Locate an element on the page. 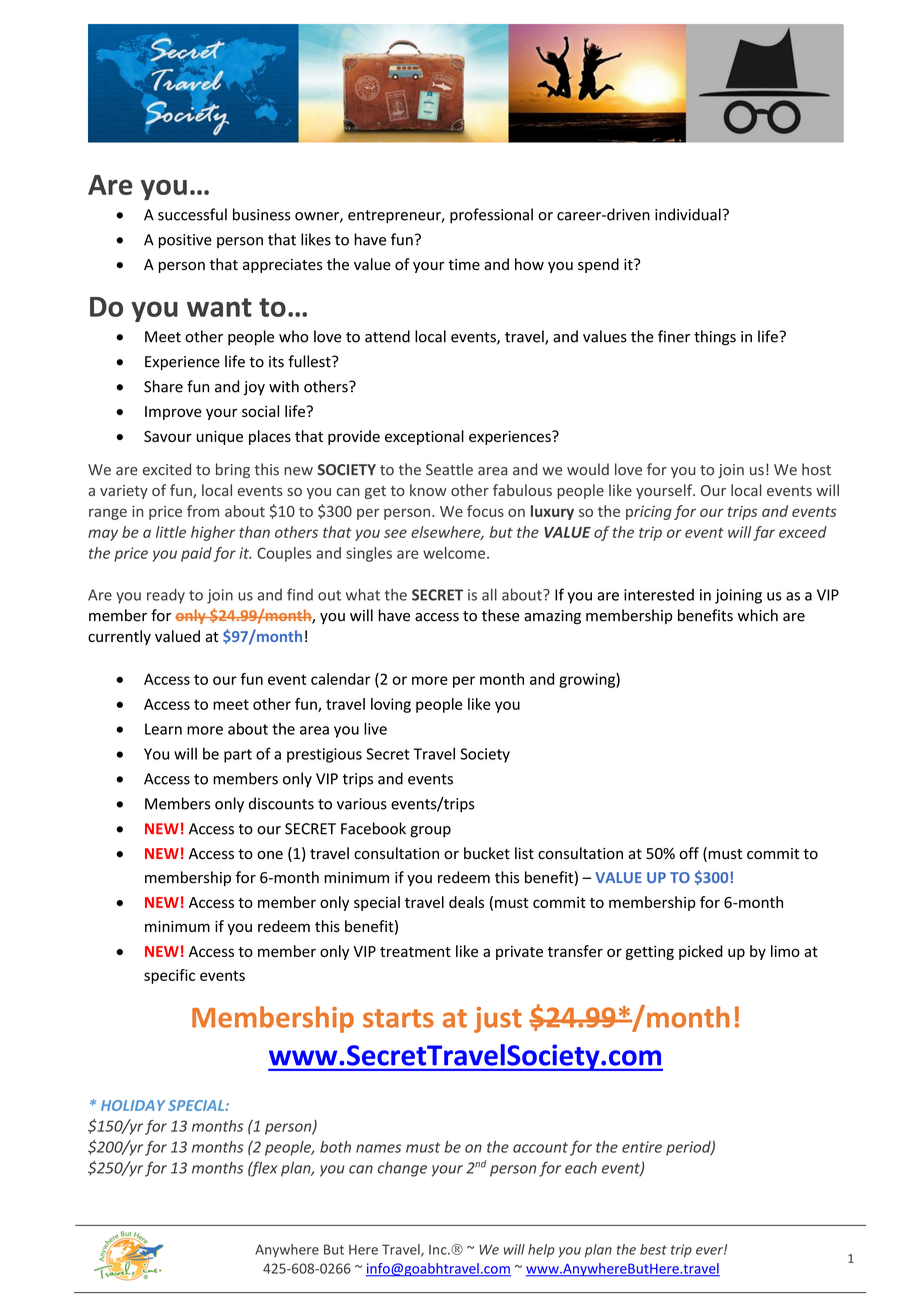 This image has height=1308, width=924. individual is located at coordinates (688, 214).
